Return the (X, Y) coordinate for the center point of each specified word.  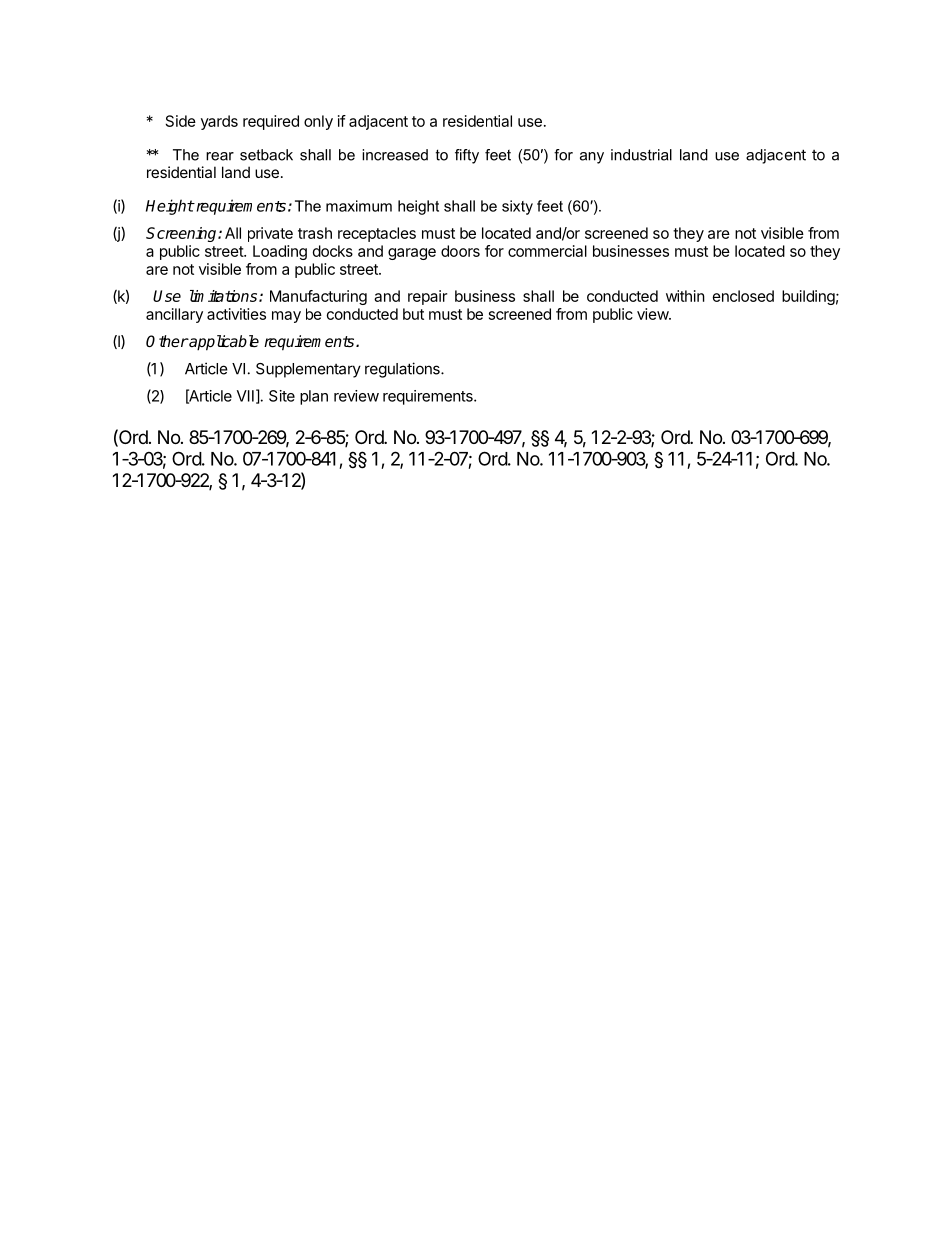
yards (219, 122)
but (413, 314)
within (685, 296)
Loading (280, 252)
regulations (403, 370)
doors (460, 251)
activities (236, 314)
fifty (467, 156)
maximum (359, 206)
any (592, 158)
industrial (641, 155)
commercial (547, 251)
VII (245, 396)
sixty (517, 207)
